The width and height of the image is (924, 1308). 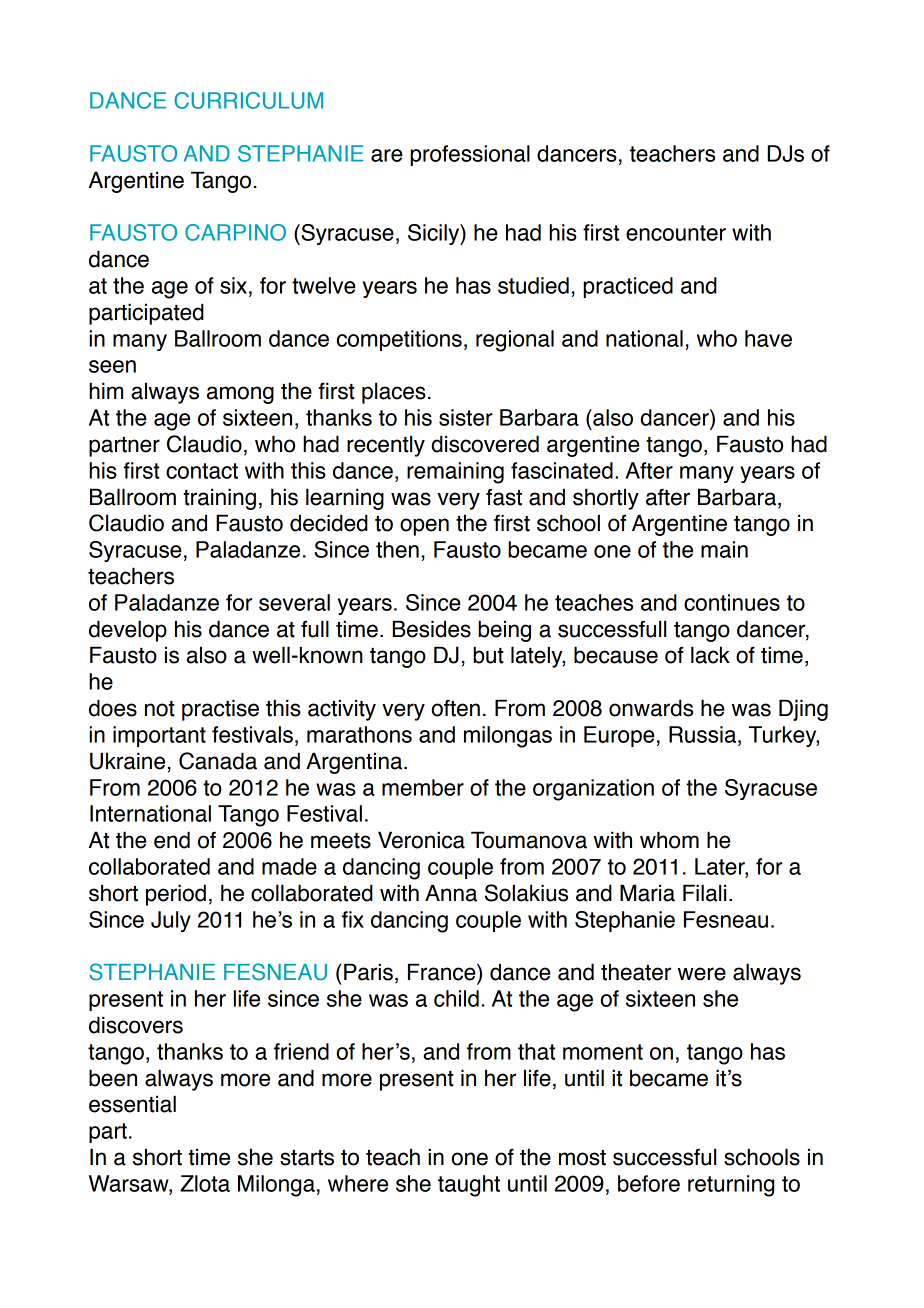 What do you see at coordinates (132, 1104) in the image?
I see `essential` at bounding box center [132, 1104].
